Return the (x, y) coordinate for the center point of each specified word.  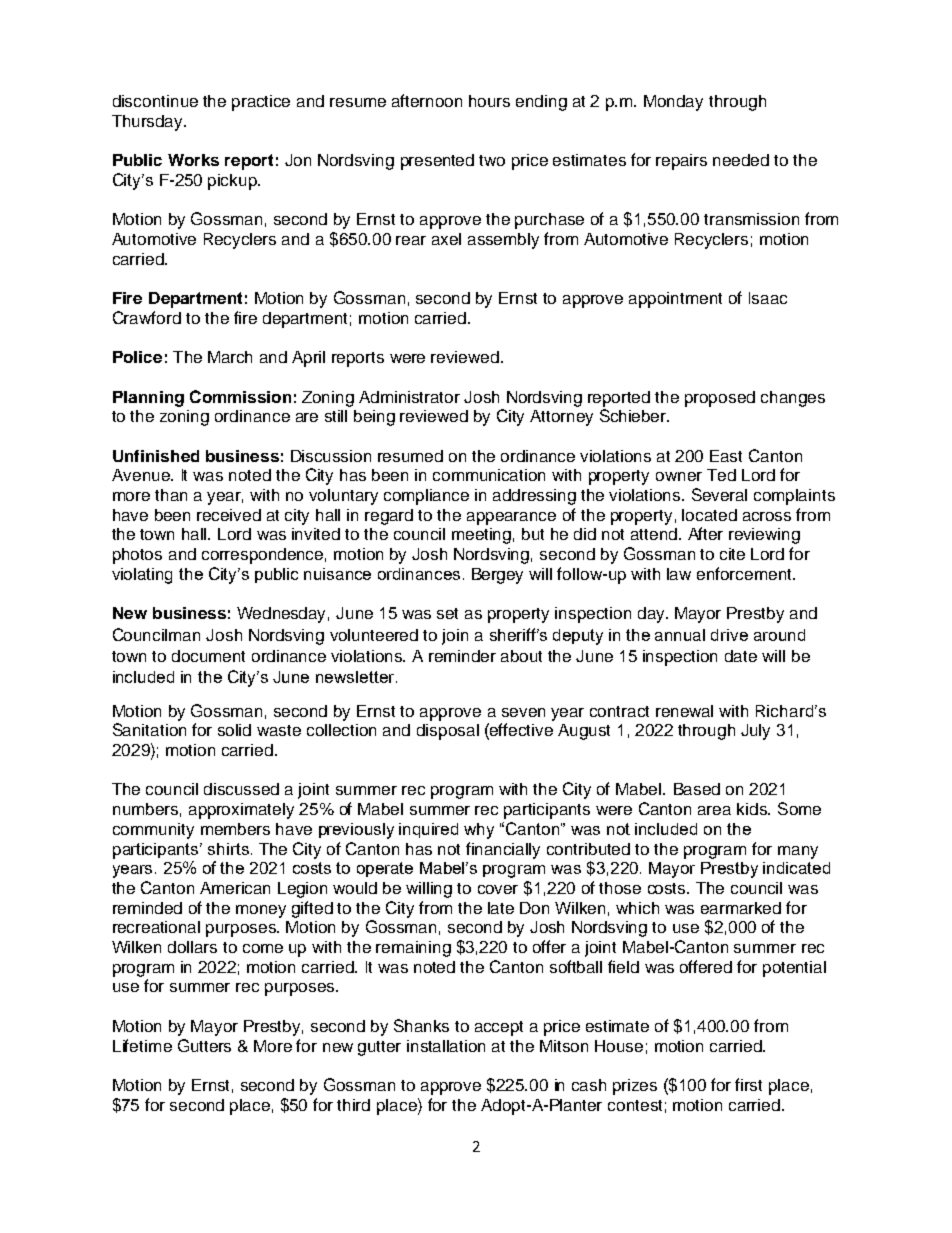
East (726, 456)
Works (193, 160)
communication (489, 475)
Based (697, 789)
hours (489, 101)
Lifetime (142, 1045)
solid (234, 730)
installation (446, 1046)
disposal (448, 732)
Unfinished (156, 456)
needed (741, 160)
